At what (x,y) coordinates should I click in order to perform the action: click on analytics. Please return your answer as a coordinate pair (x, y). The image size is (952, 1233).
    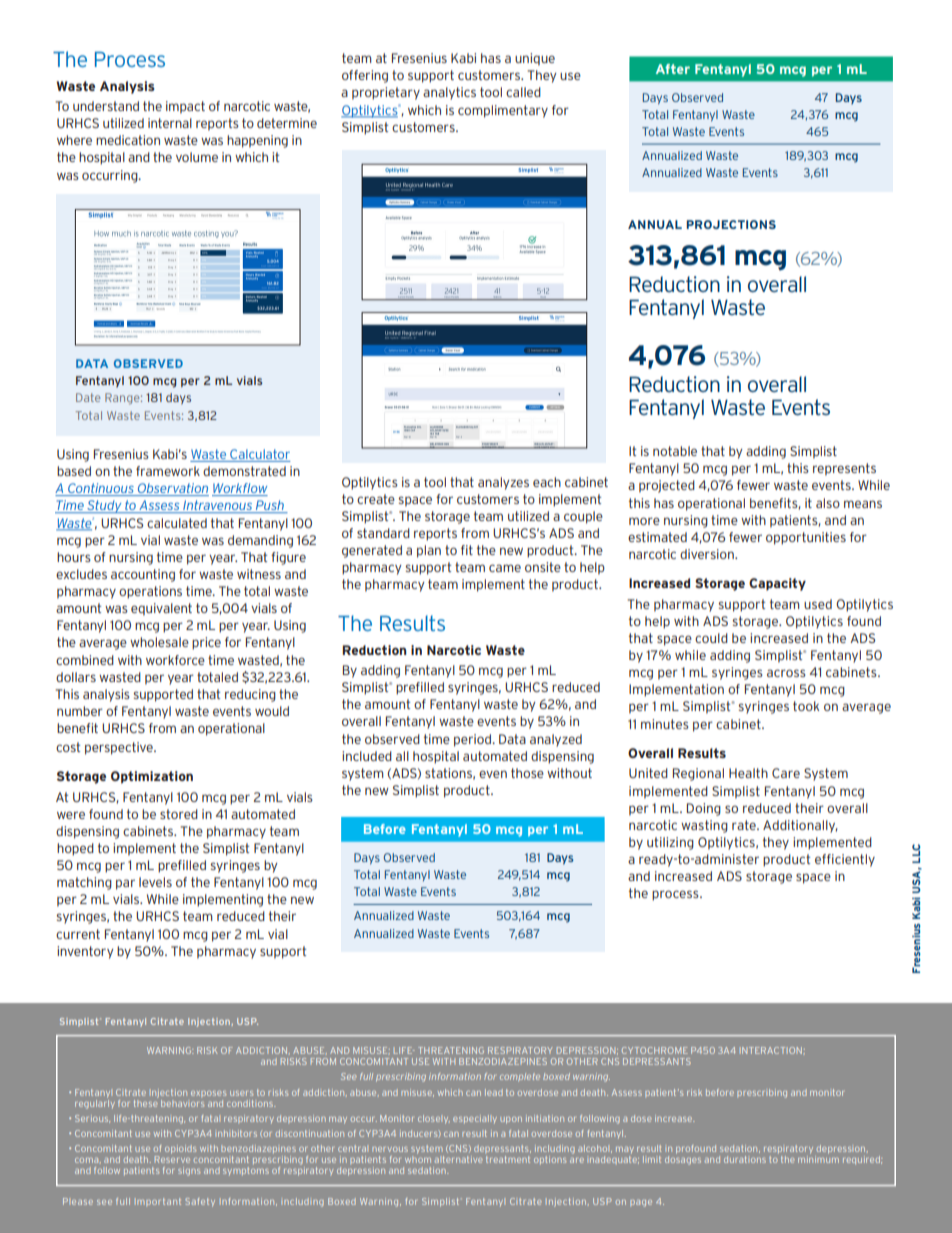
    Looking at the image, I should click on (449, 93).
